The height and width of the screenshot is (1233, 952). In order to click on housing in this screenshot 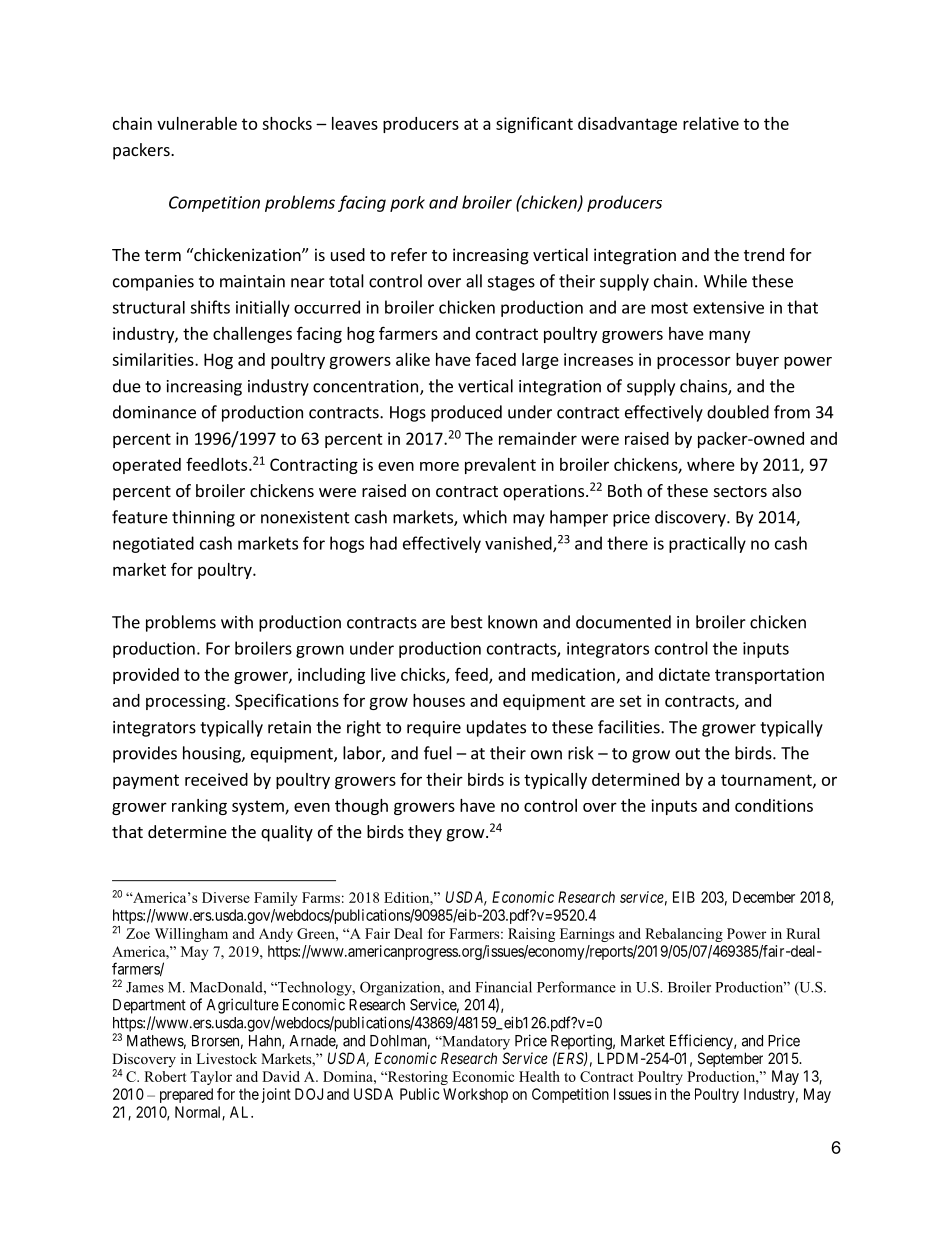, I will do `click(213, 754)`.
